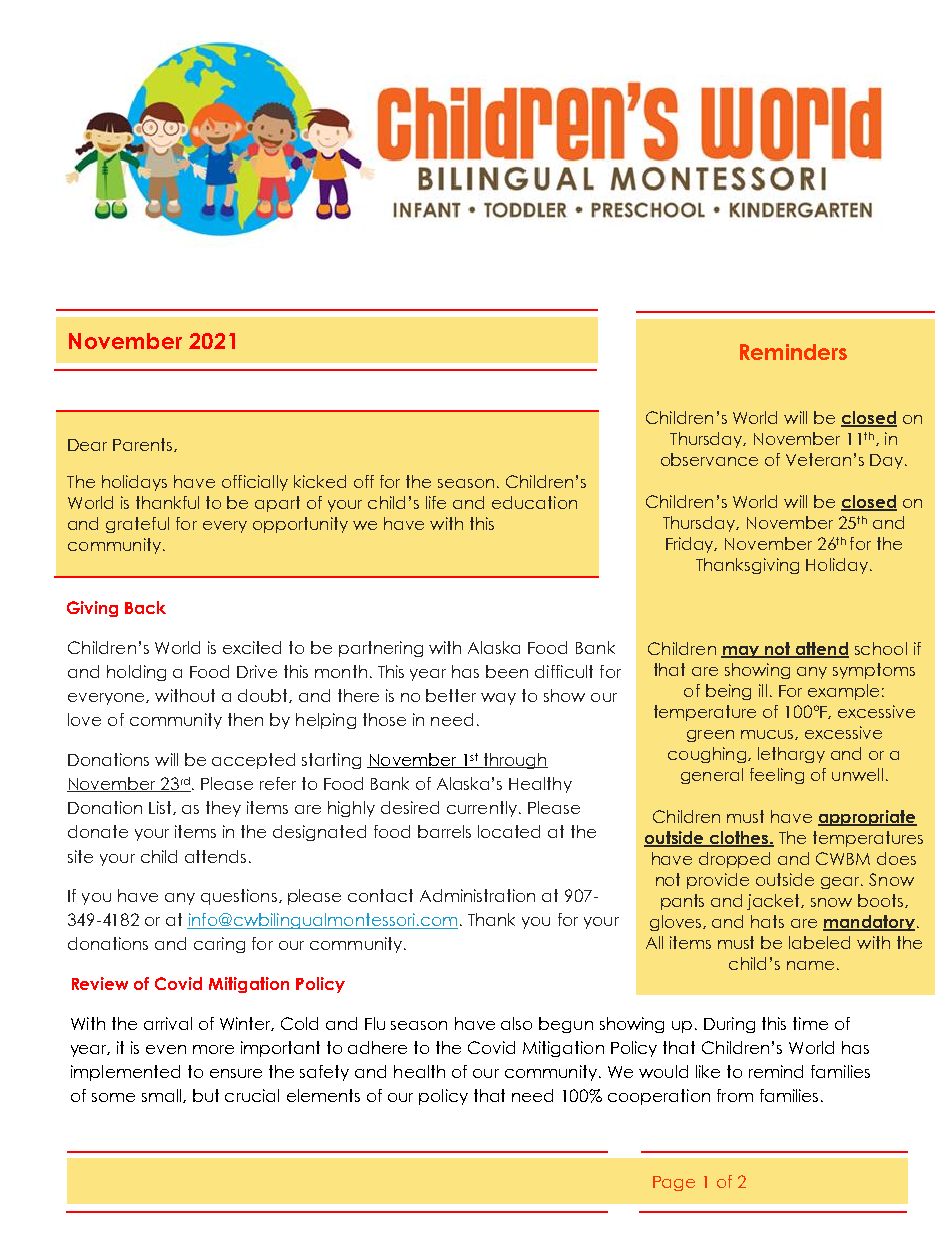  Describe the element at coordinates (867, 818) in the screenshot. I see `appropriate` at that location.
